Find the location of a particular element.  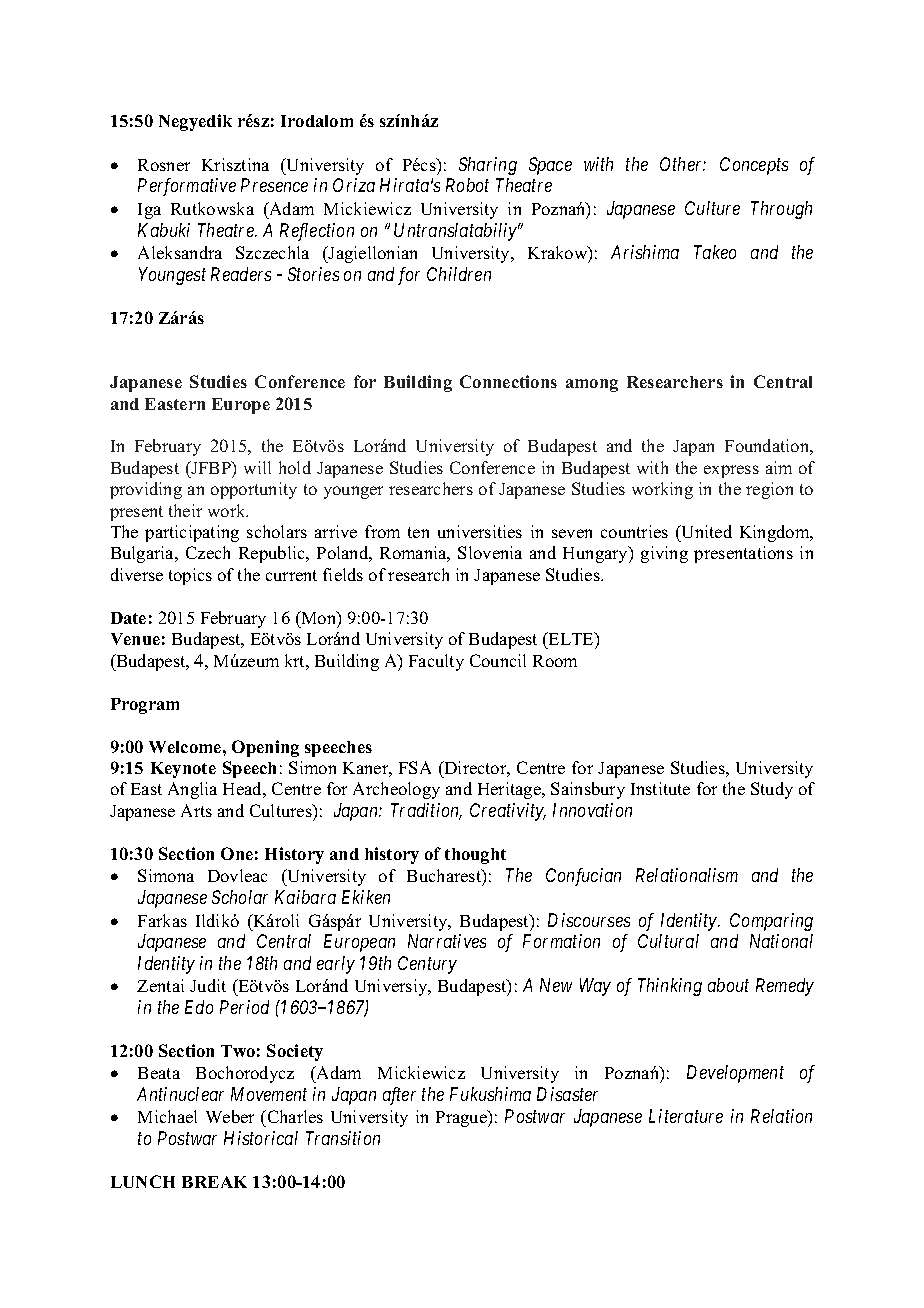

Other is located at coordinates (683, 164).
